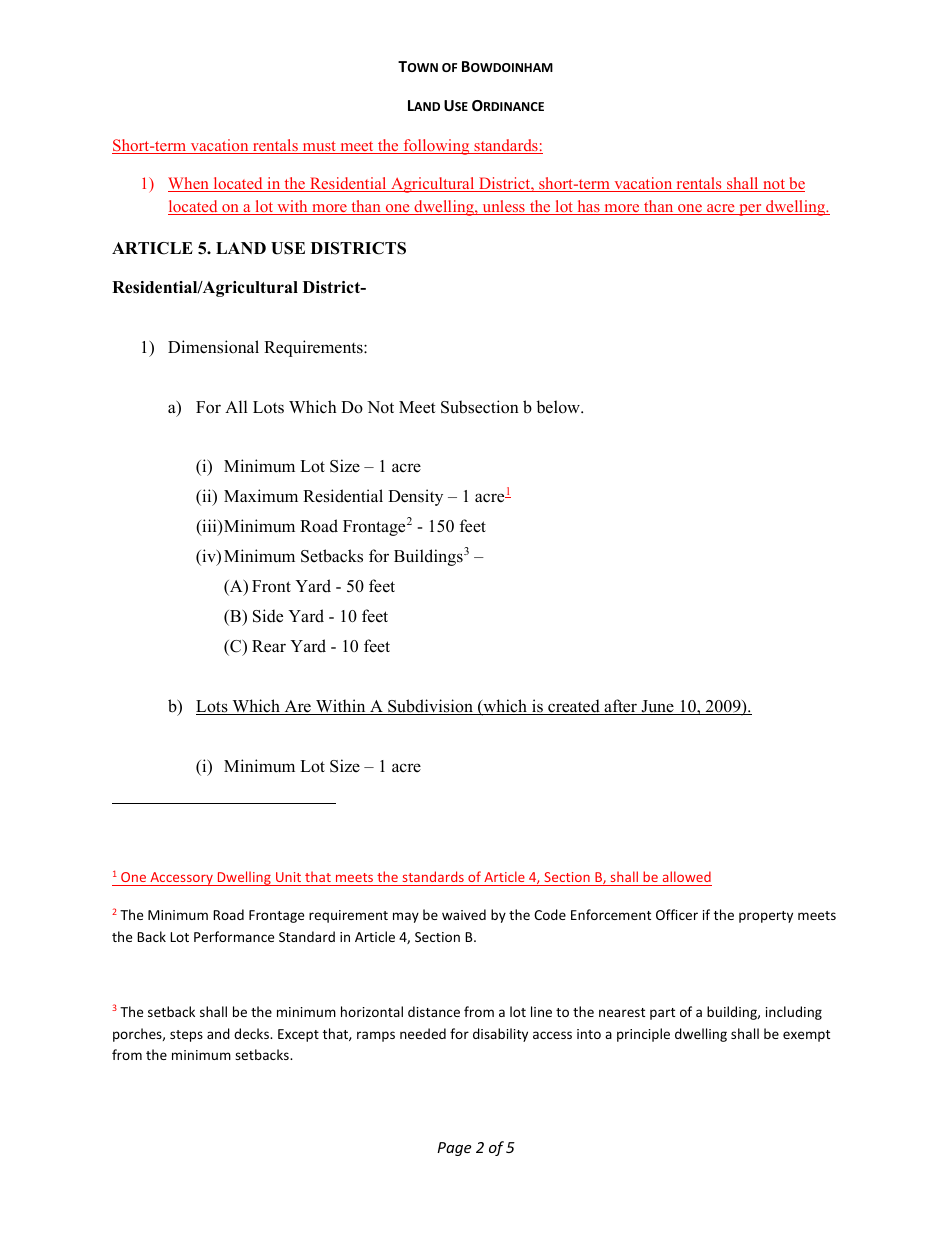  Describe the element at coordinates (588, 207) in the document. I see `has` at that location.
